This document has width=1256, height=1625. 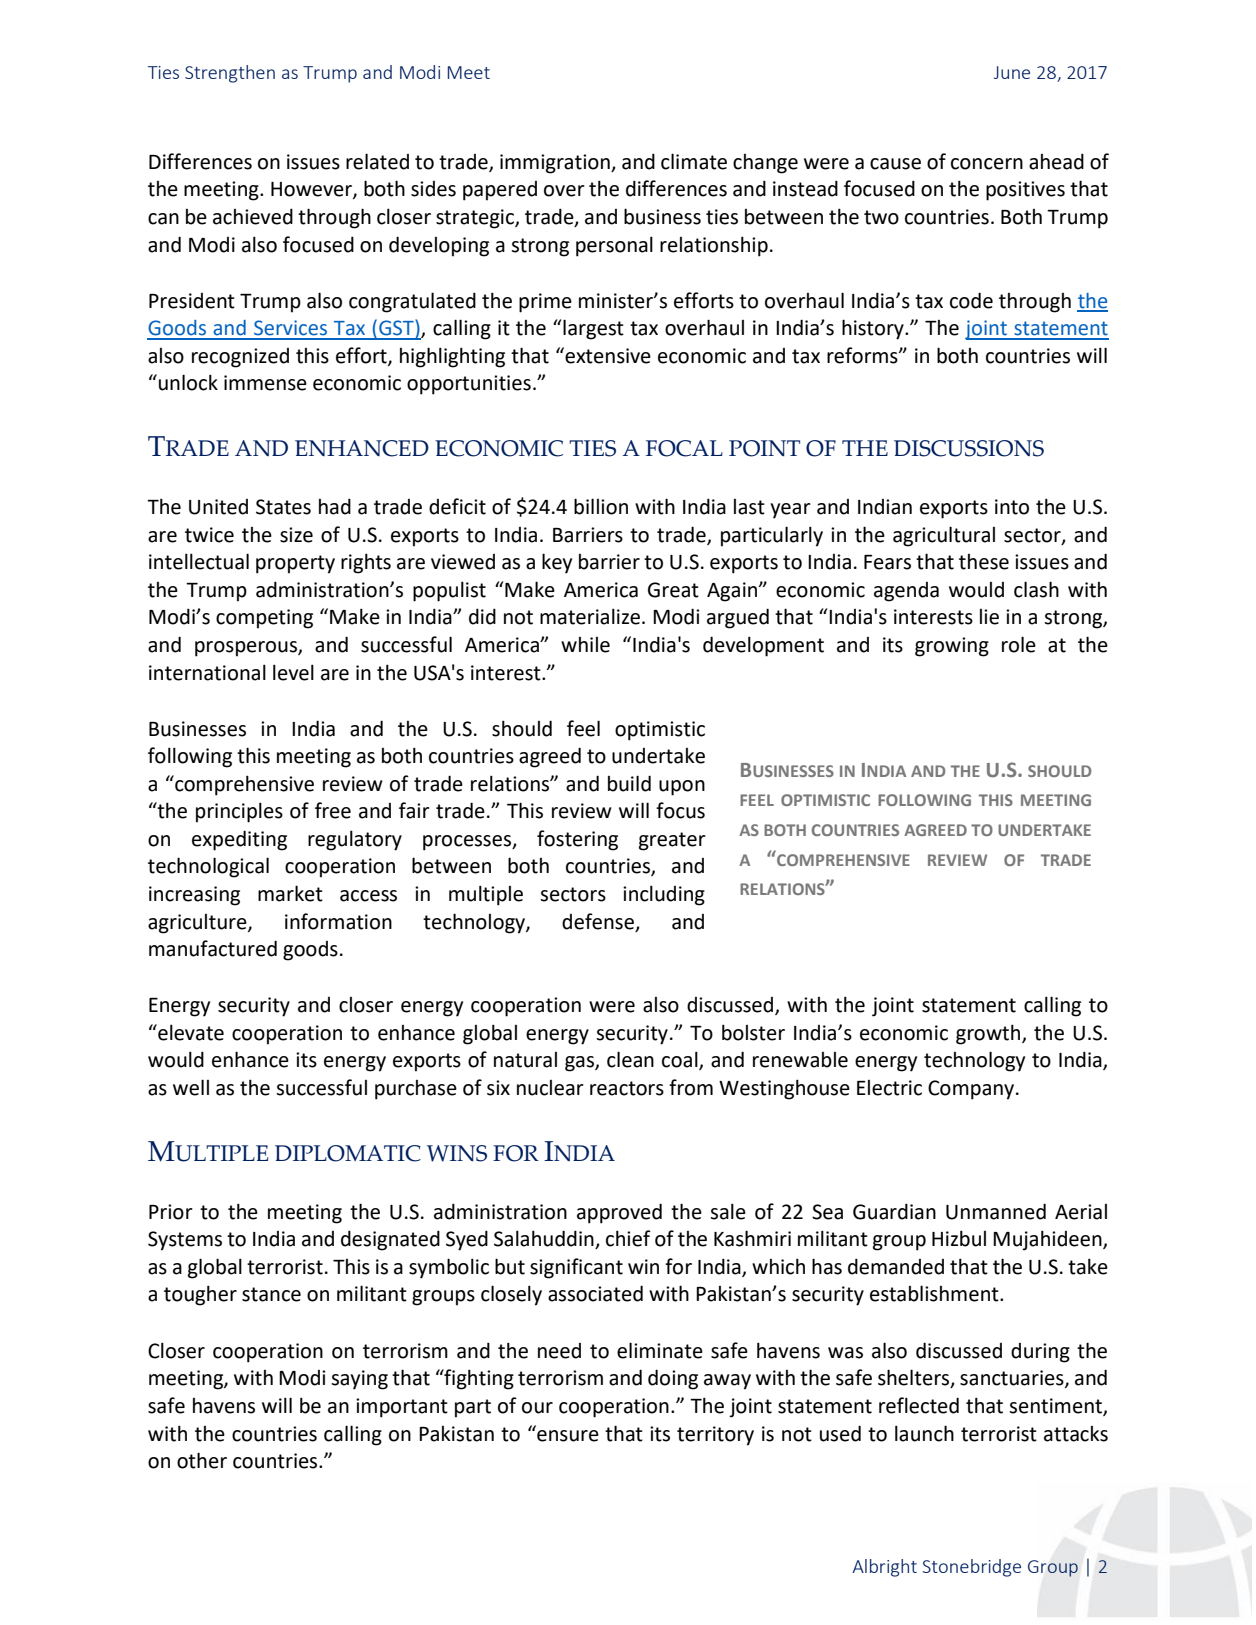 What do you see at coordinates (952, 647) in the document?
I see `growing` at bounding box center [952, 647].
